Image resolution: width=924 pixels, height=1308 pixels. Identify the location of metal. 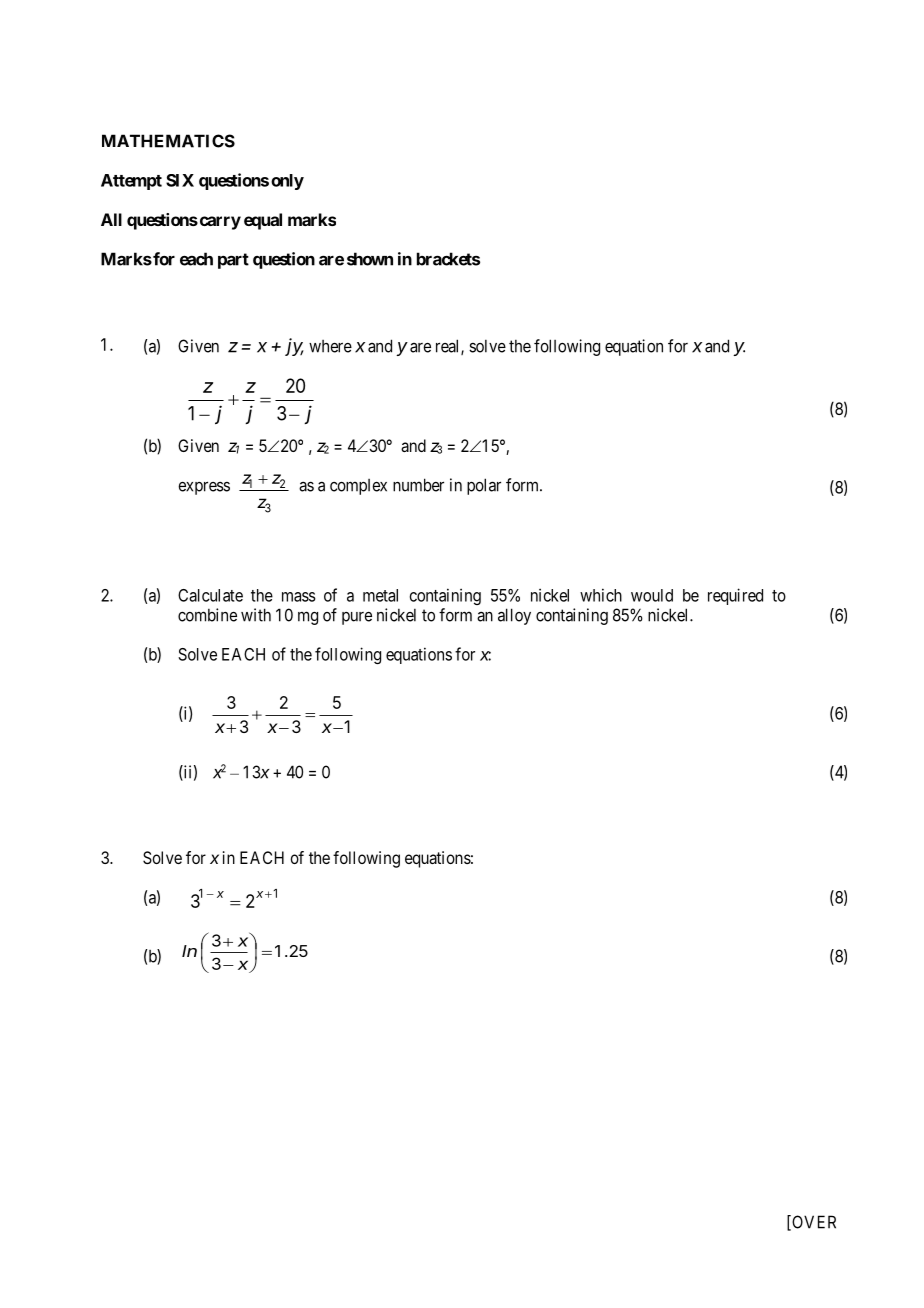
(380, 595).
